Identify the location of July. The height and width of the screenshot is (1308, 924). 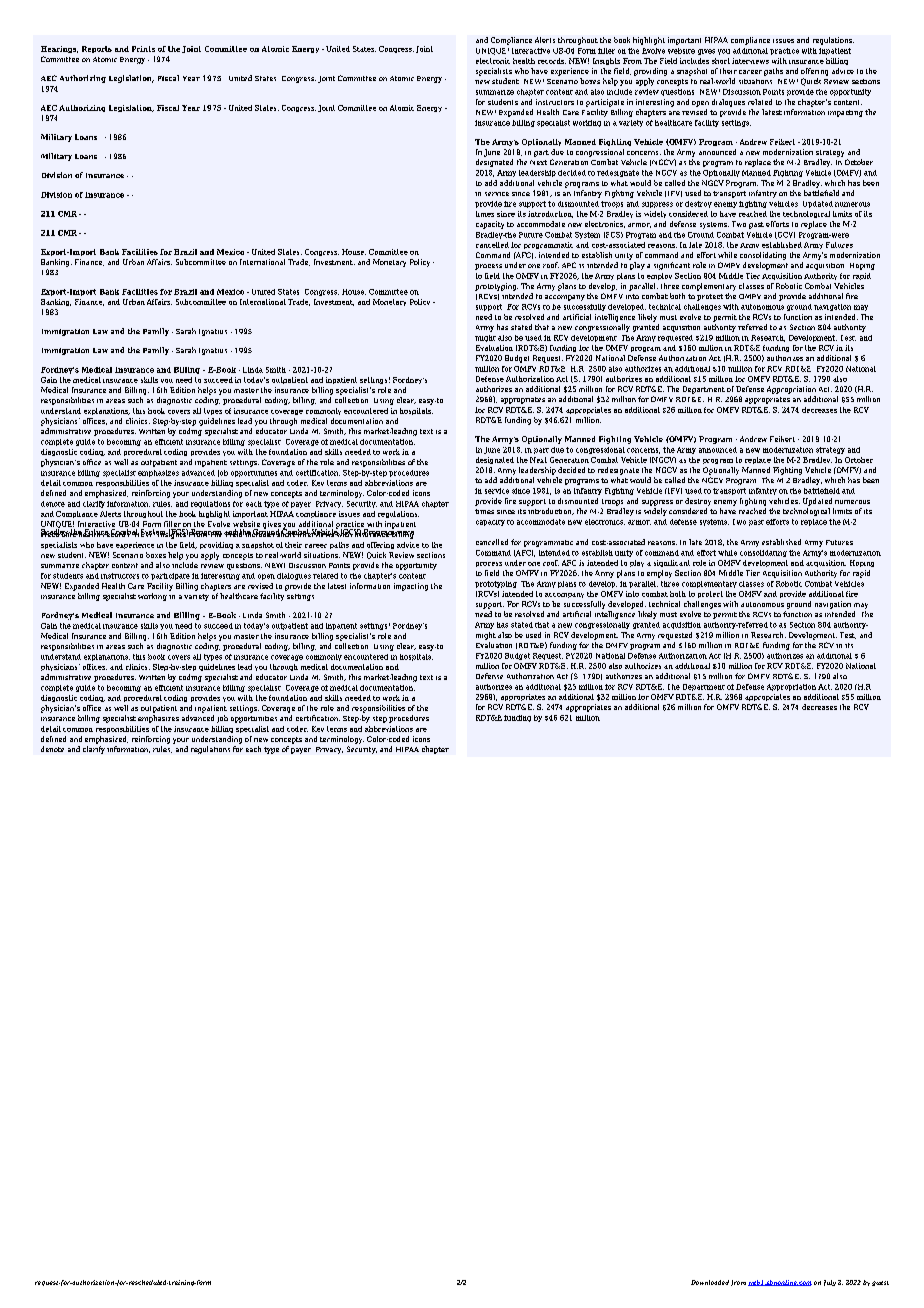
(830, 1283).
